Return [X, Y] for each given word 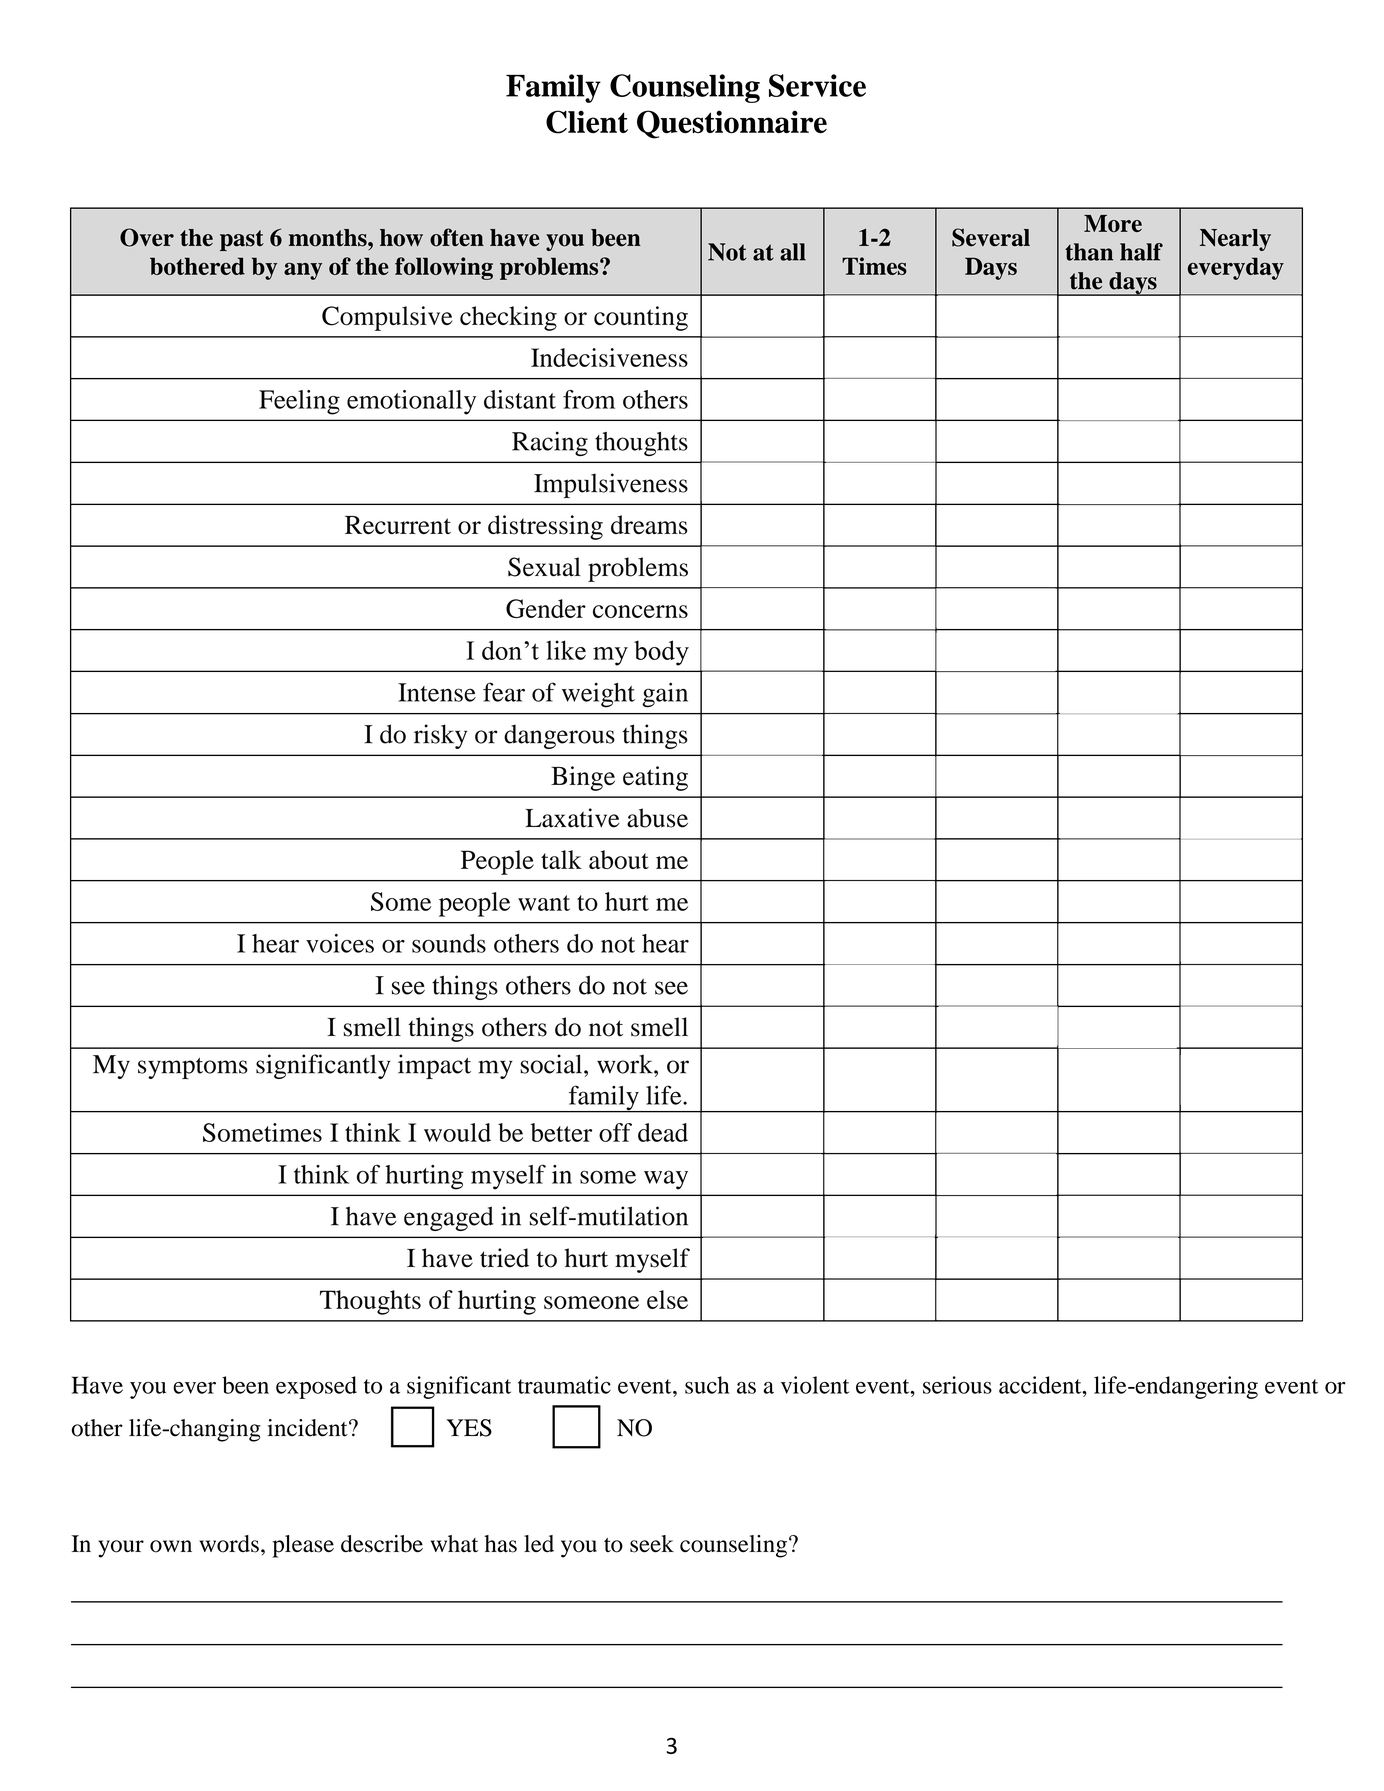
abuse [657, 818]
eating [655, 778]
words [229, 1544]
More [1113, 223]
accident [1041, 1385]
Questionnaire [732, 124]
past [242, 240]
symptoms [193, 1068]
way [666, 1180]
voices [340, 943]
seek [652, 1544]
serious [957, 1385]
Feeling [299, 402]
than [1089, 252]
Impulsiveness [611, 485]
